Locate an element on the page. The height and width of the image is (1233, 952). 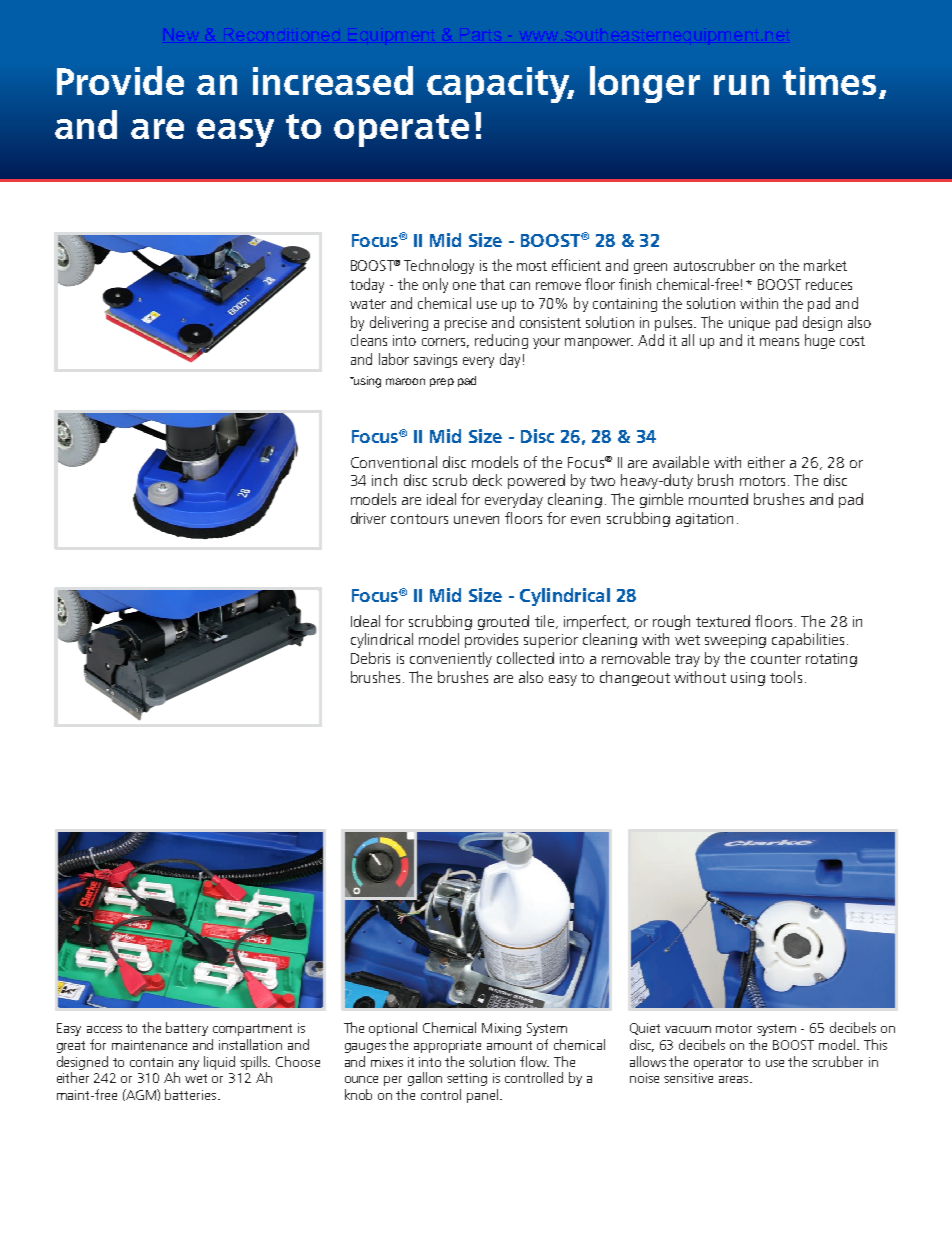
operator is located at coordinates (718, 1064).
